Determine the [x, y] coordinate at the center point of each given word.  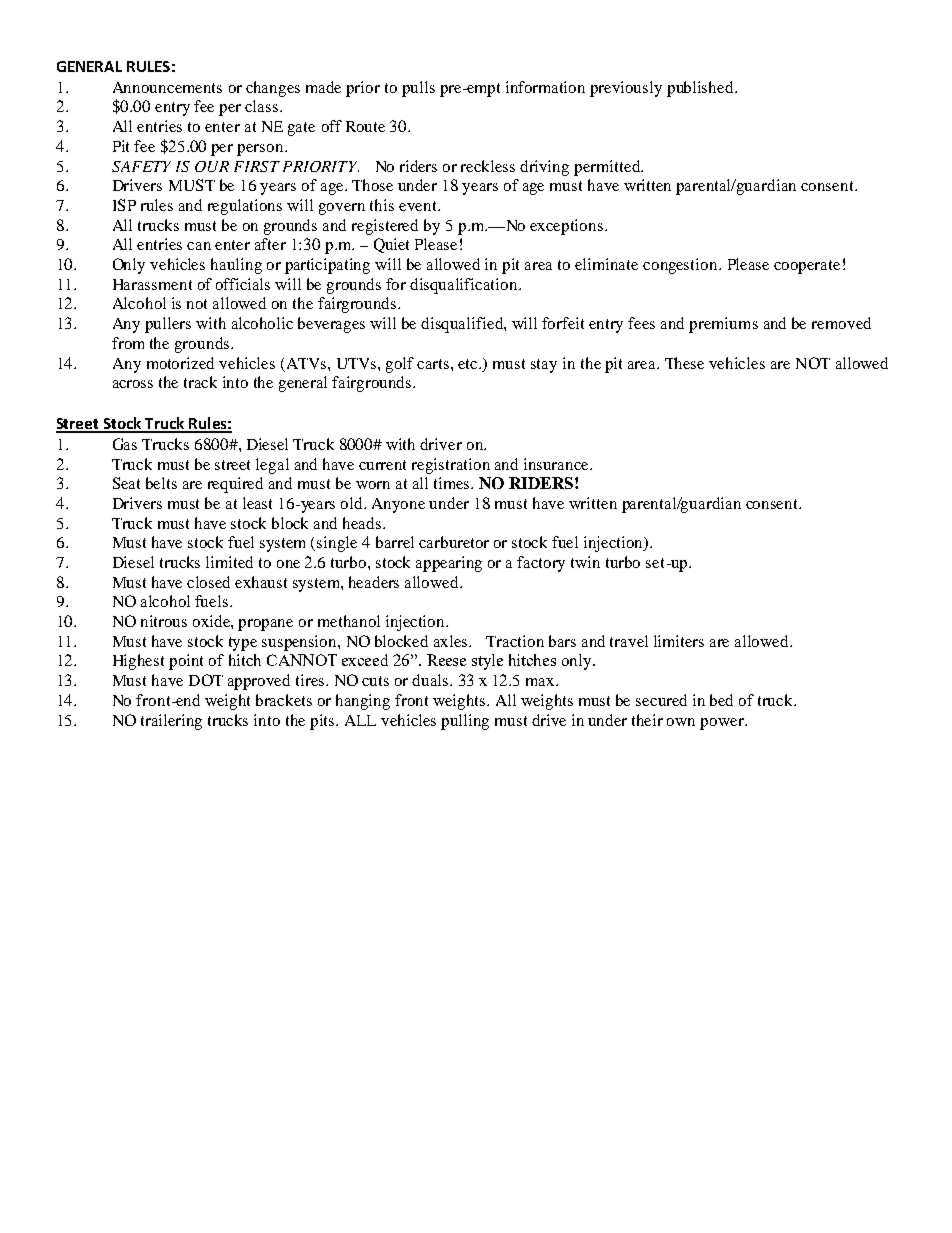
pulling [465, 722]
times [453, 483]
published [701, 89]
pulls [418, 89]
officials [243, 284]
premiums [723, 325]
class [263, 106]
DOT [206, 680]
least [257, 503]
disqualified [463, 325]
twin [585, 562]
